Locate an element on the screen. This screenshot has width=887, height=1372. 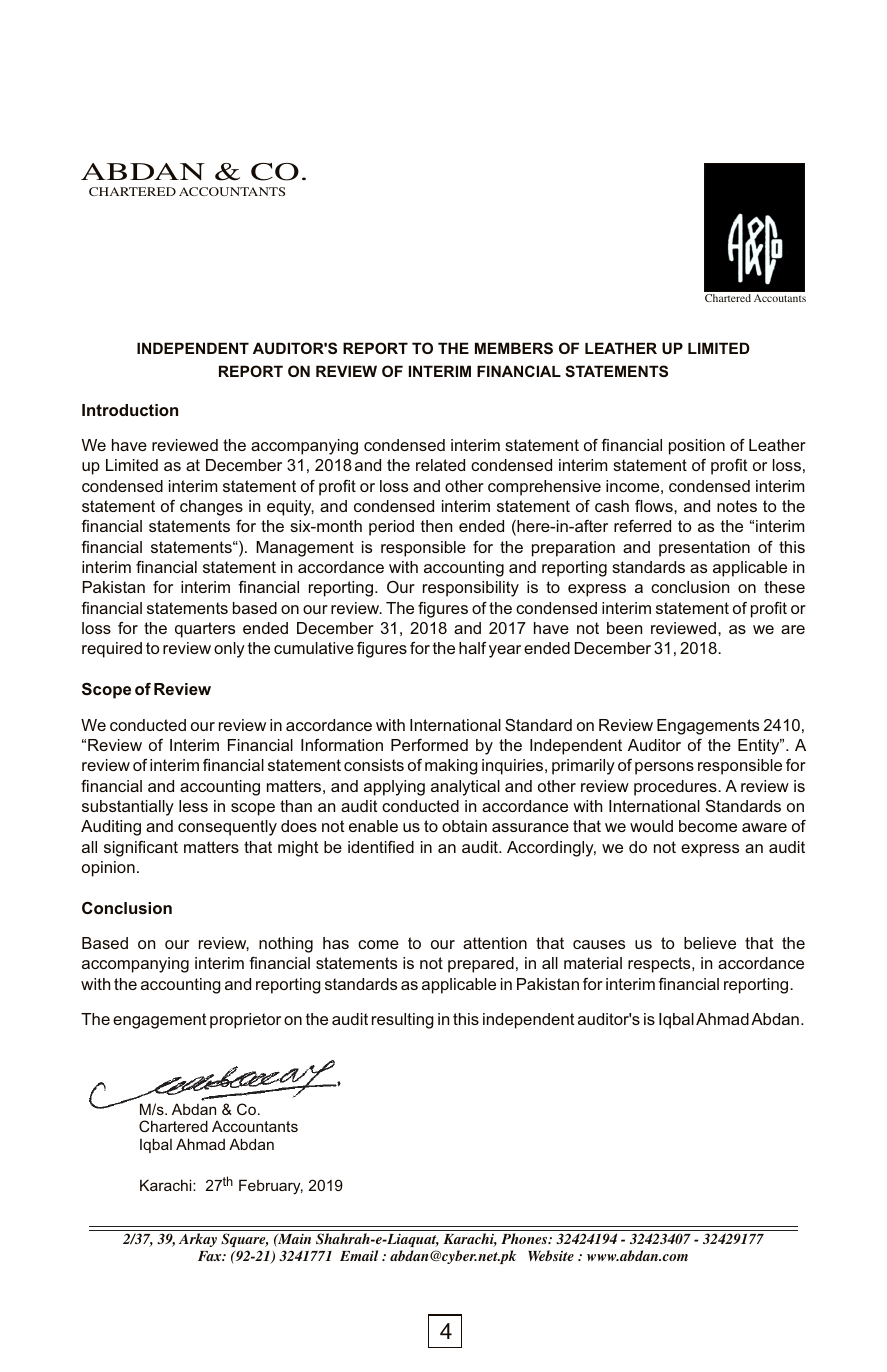
only is located at coordinates (229, 650).
